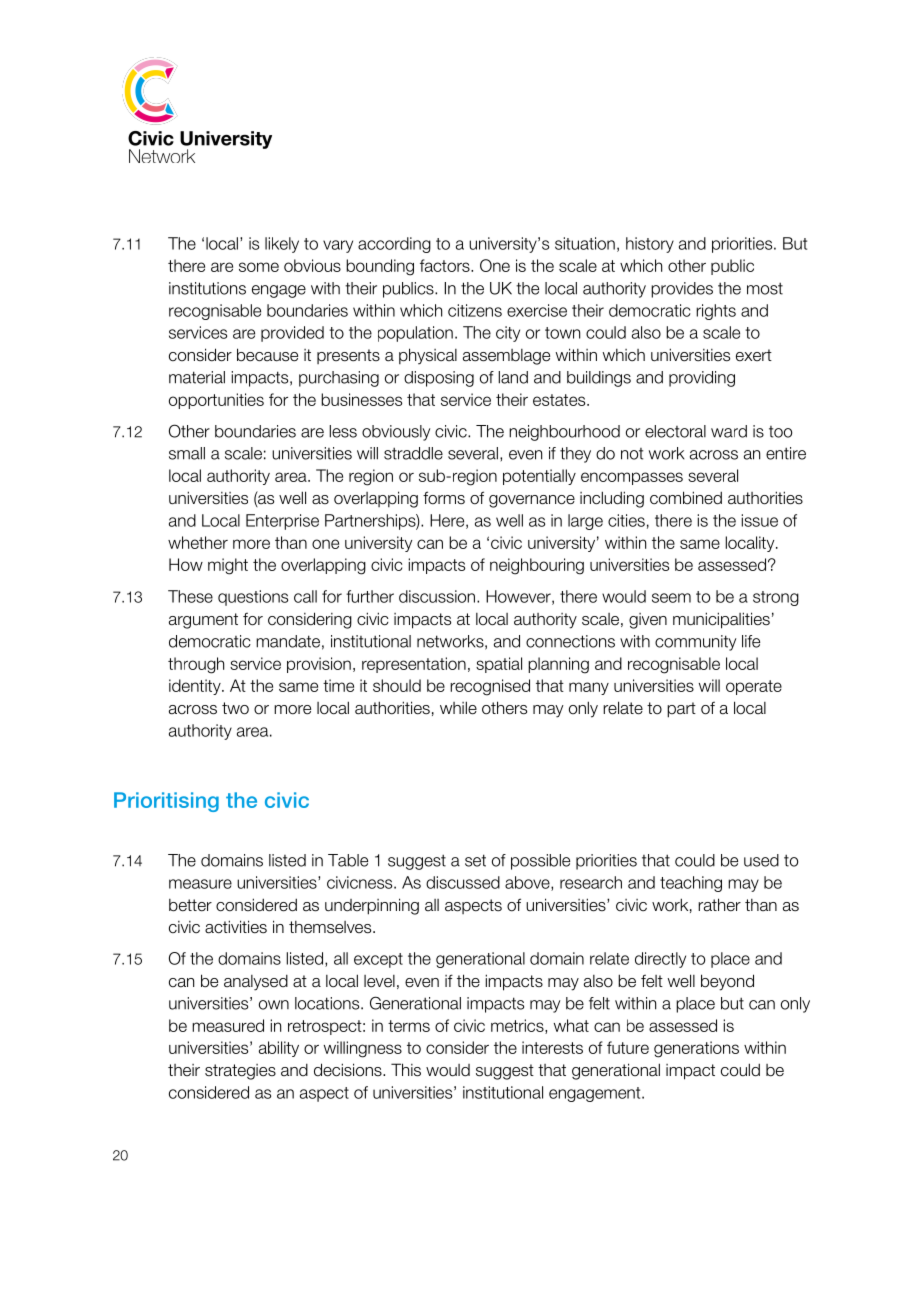 Image resolution: width=924 pixels, height=1308 pixels. I want to click on used, so click(761, 860).
